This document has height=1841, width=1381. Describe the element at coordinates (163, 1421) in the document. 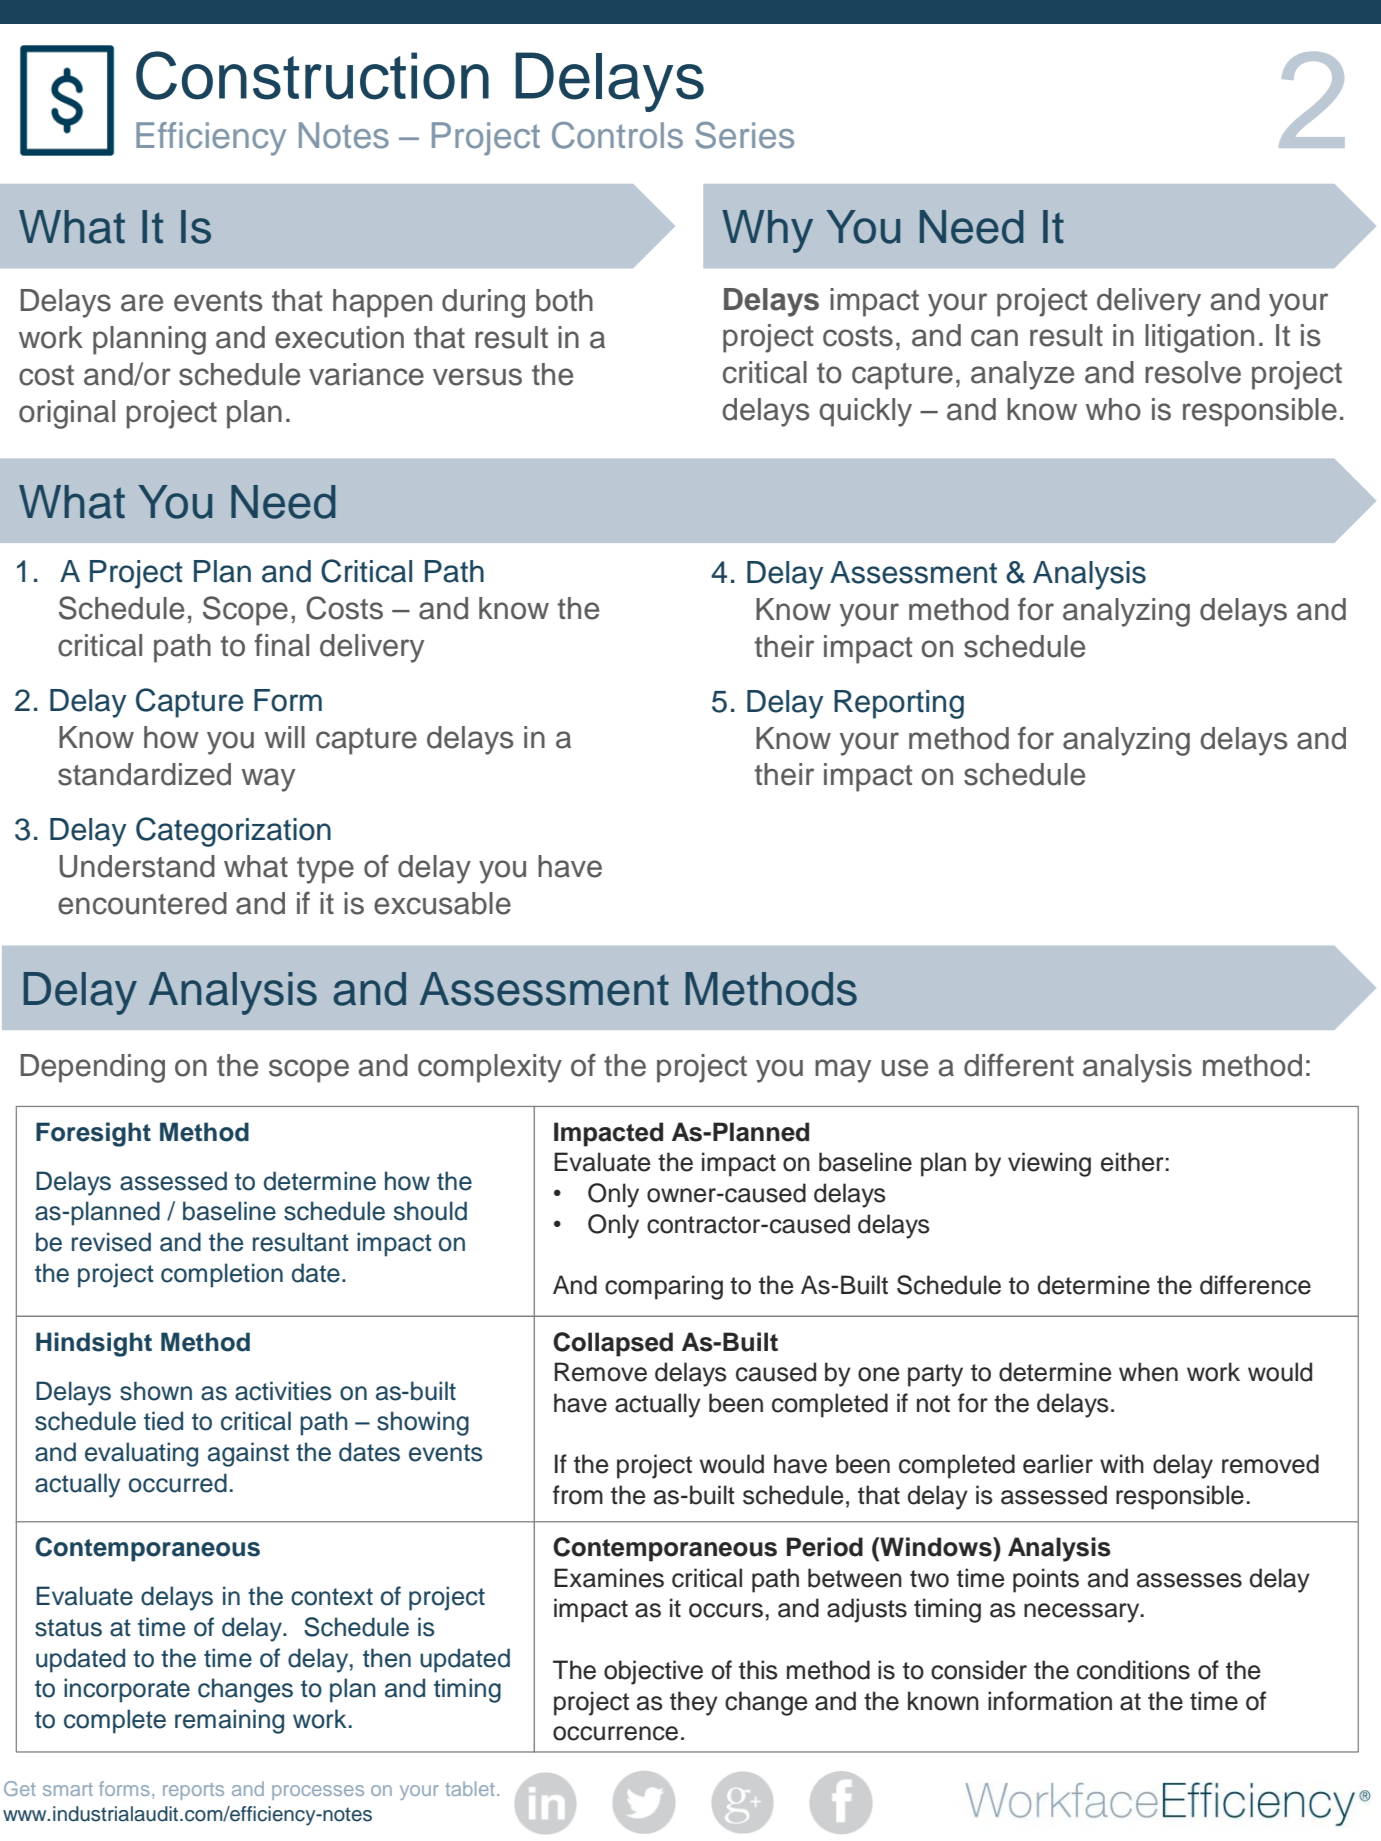

I see `tied` at that location.
